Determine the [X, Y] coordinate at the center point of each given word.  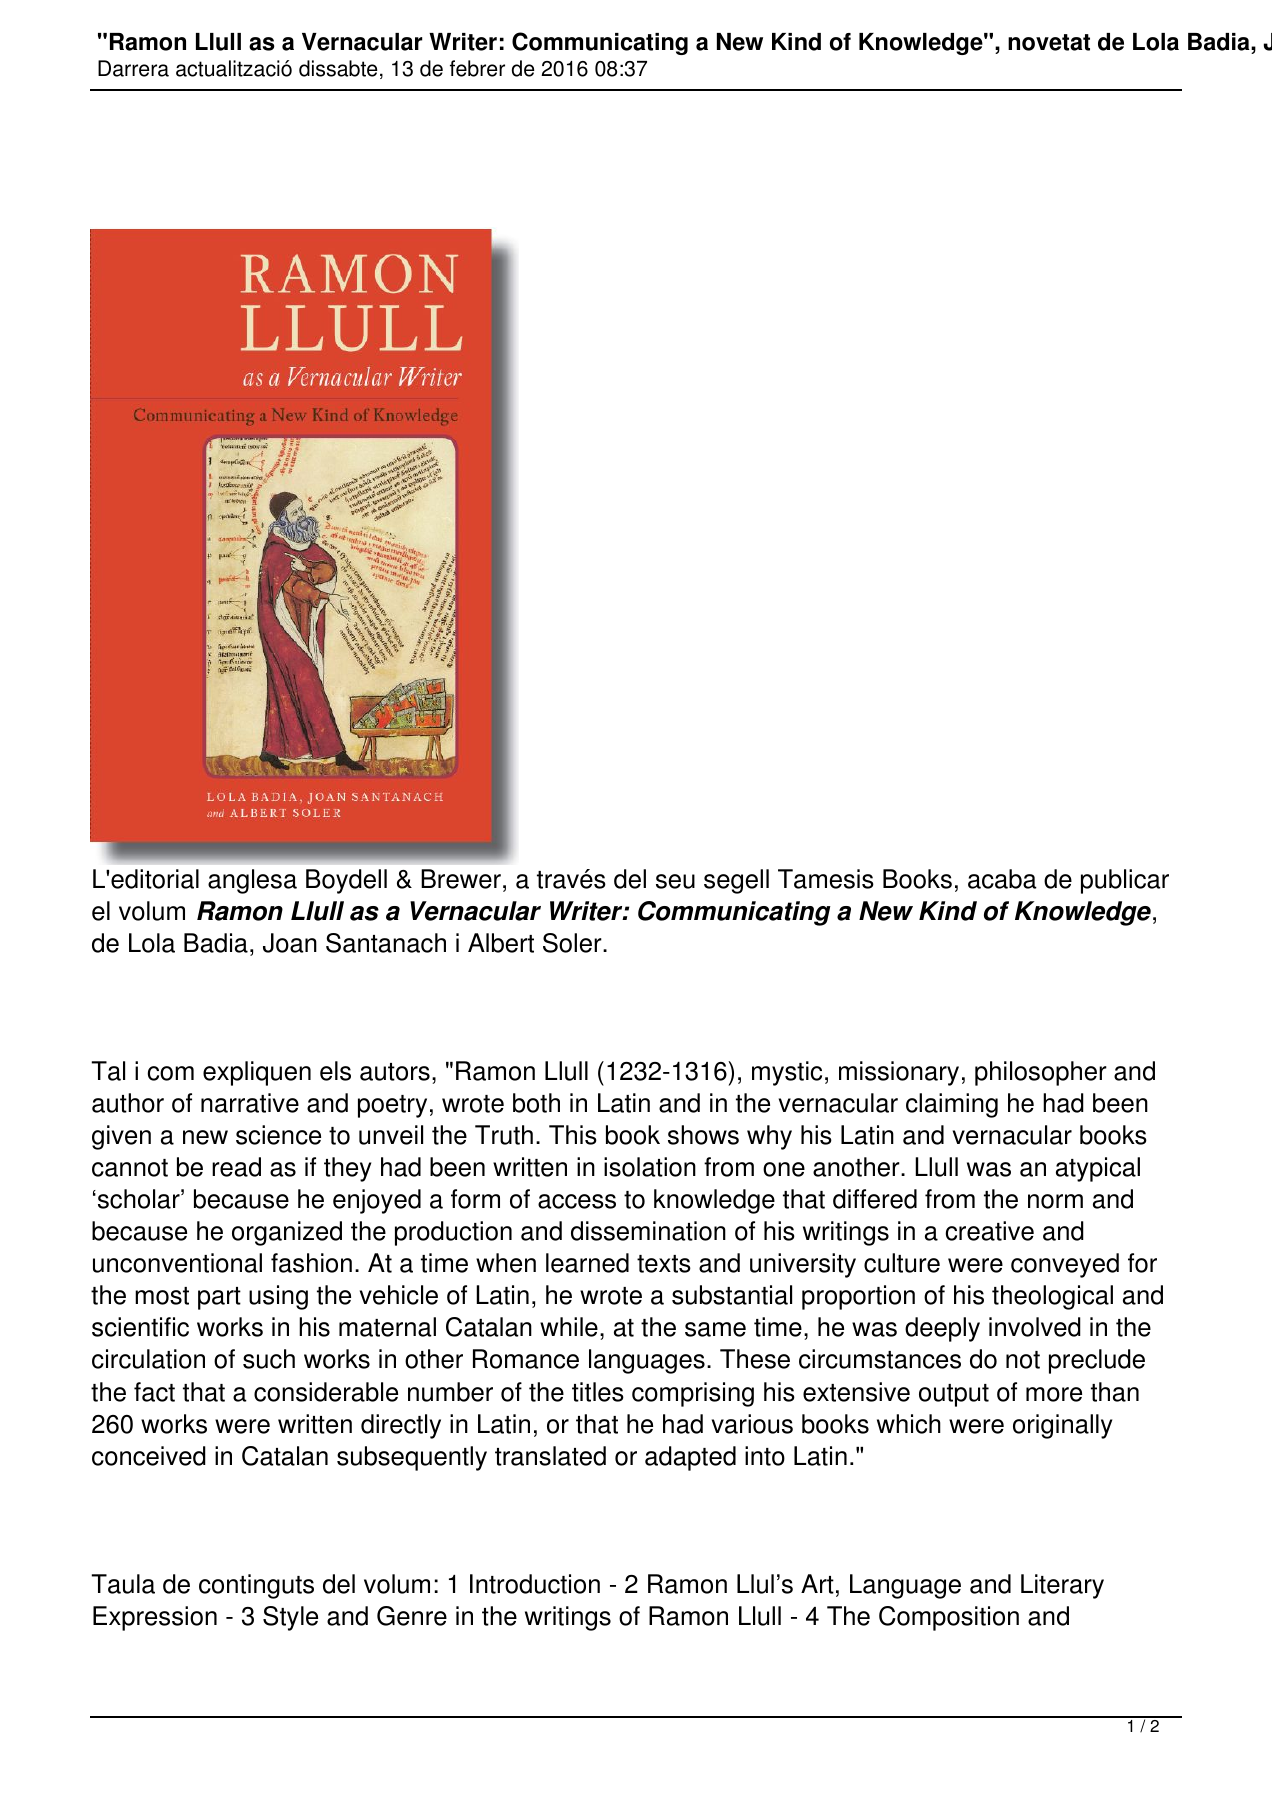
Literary [1062, 1586]
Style [290, 1618]
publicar [1125, 881]
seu [675, 881]
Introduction [535, 1584]
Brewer [461, 879]
